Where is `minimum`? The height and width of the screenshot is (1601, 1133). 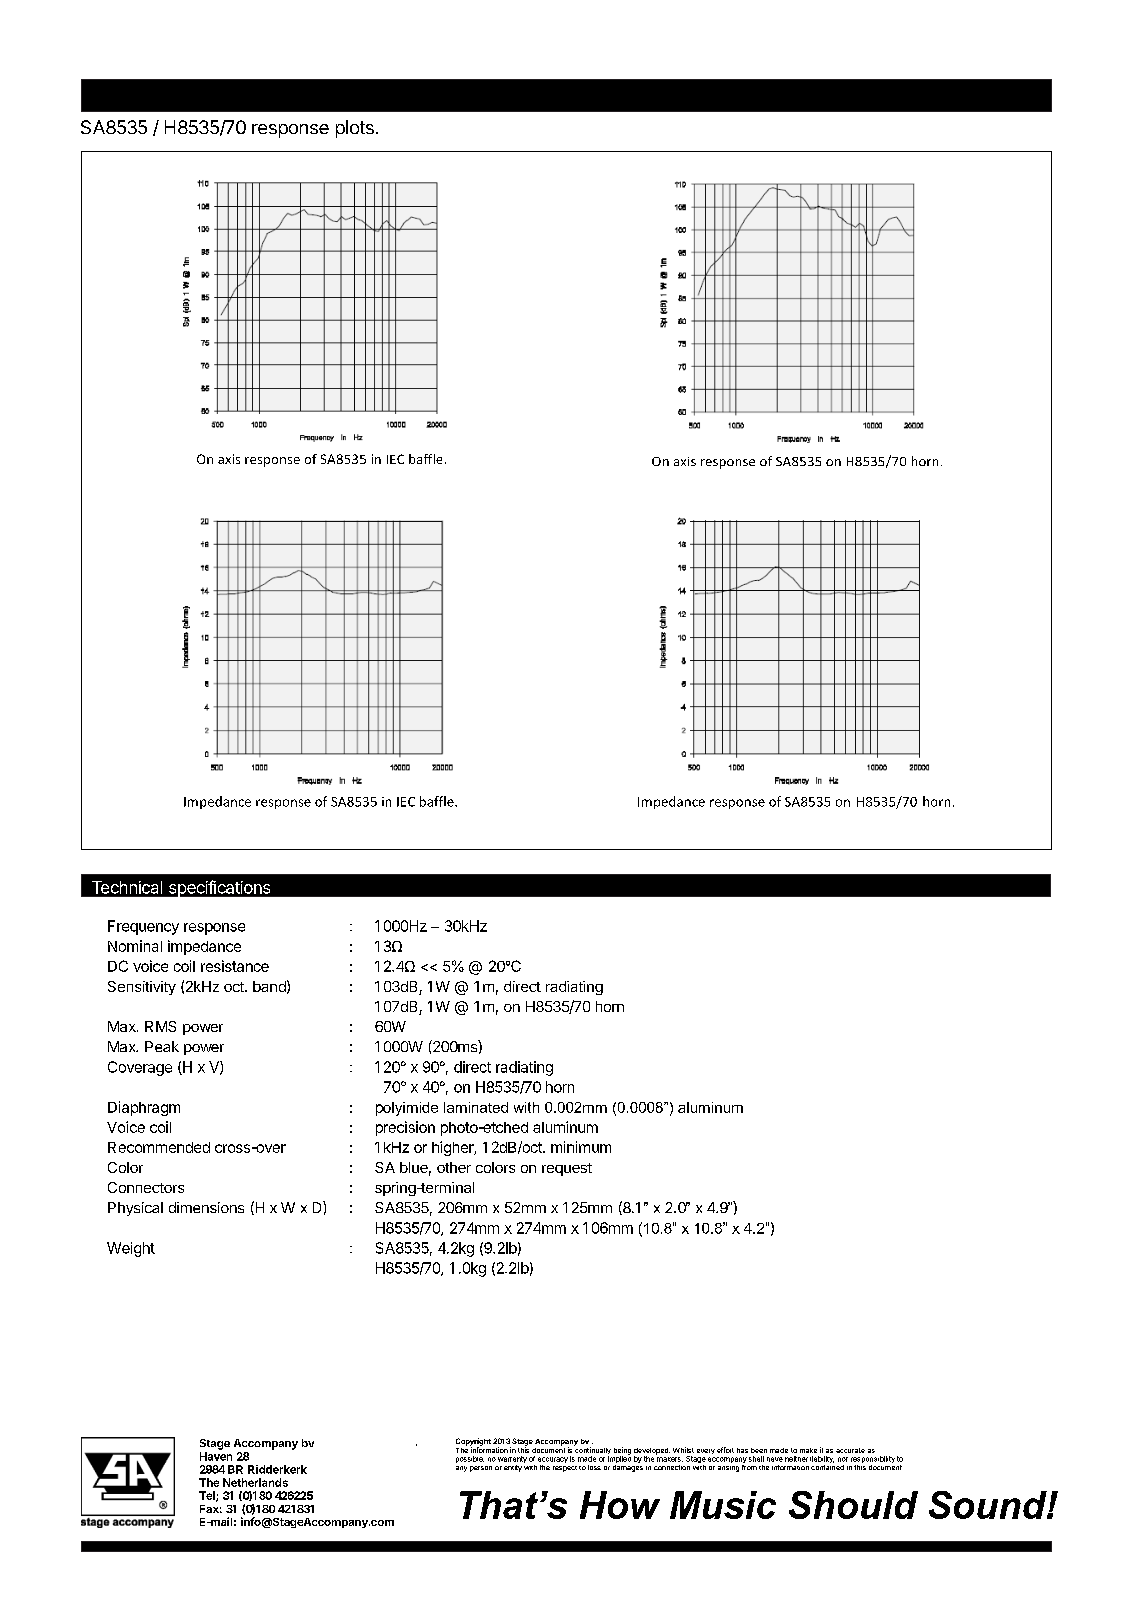 minimum is located at coordinates (581, 1147).
